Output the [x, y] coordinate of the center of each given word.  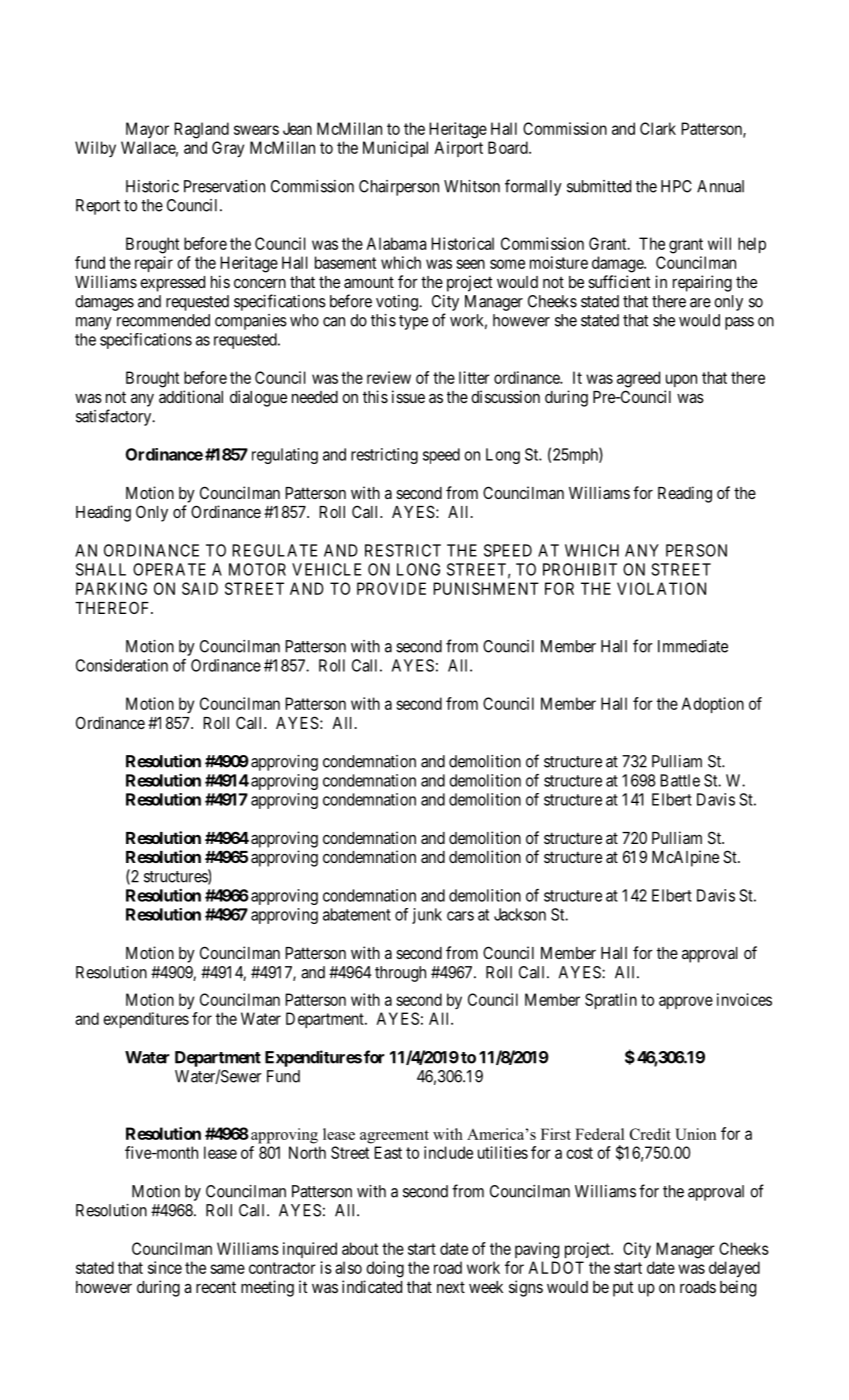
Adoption [712, 705]
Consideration [122, 665]
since [165, 1267]
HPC [676, 186]
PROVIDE [391, 588]
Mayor [147, 130]
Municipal [395, 149]
